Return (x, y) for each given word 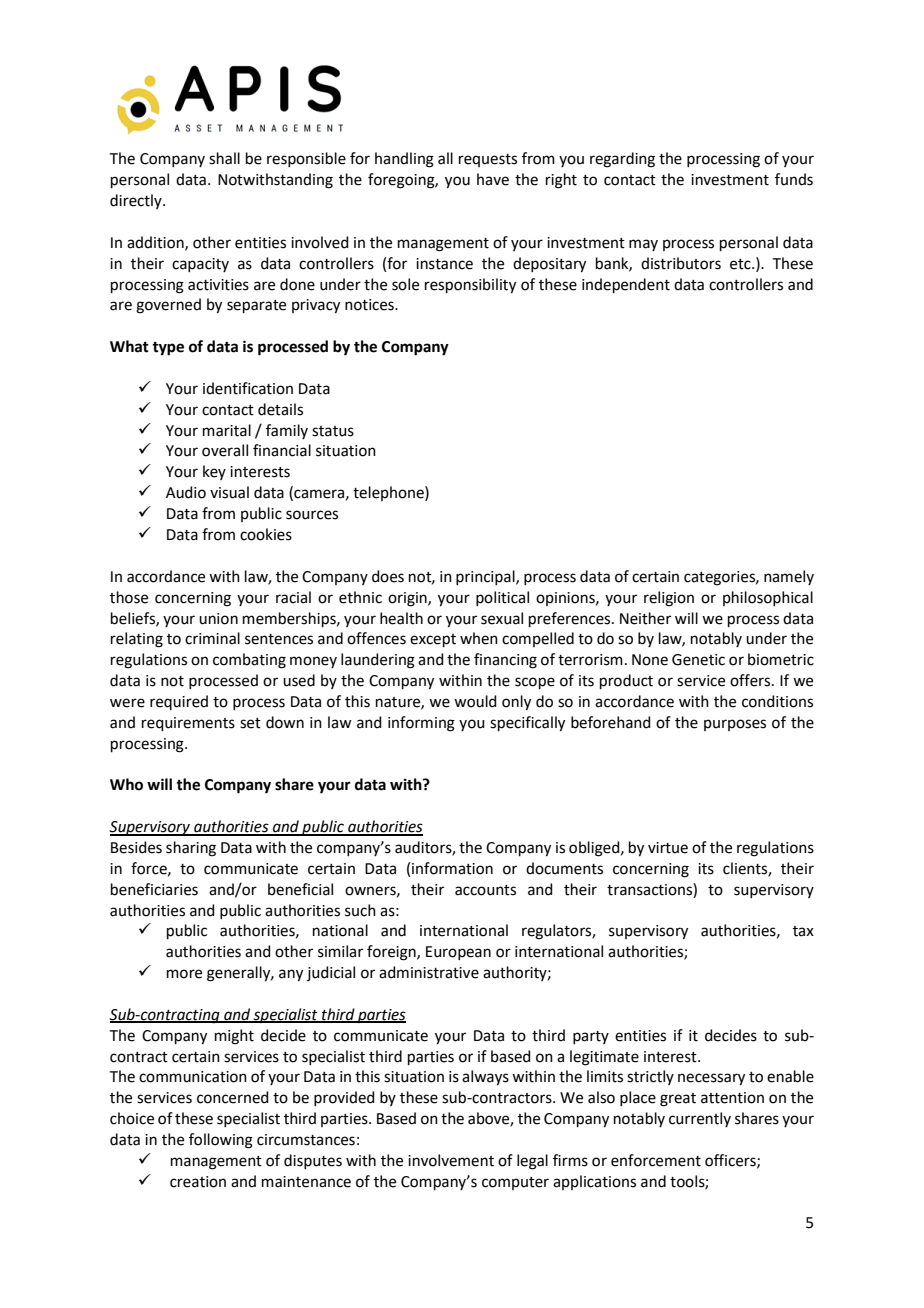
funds (794, 179)
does (388, 576)
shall (224, 158)
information (452, 868)
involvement (451, 1160)
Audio (186, 492)
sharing (191, 849)
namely (789, 577)
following (221, 1141)
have (493, 179)
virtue (668, 848)
